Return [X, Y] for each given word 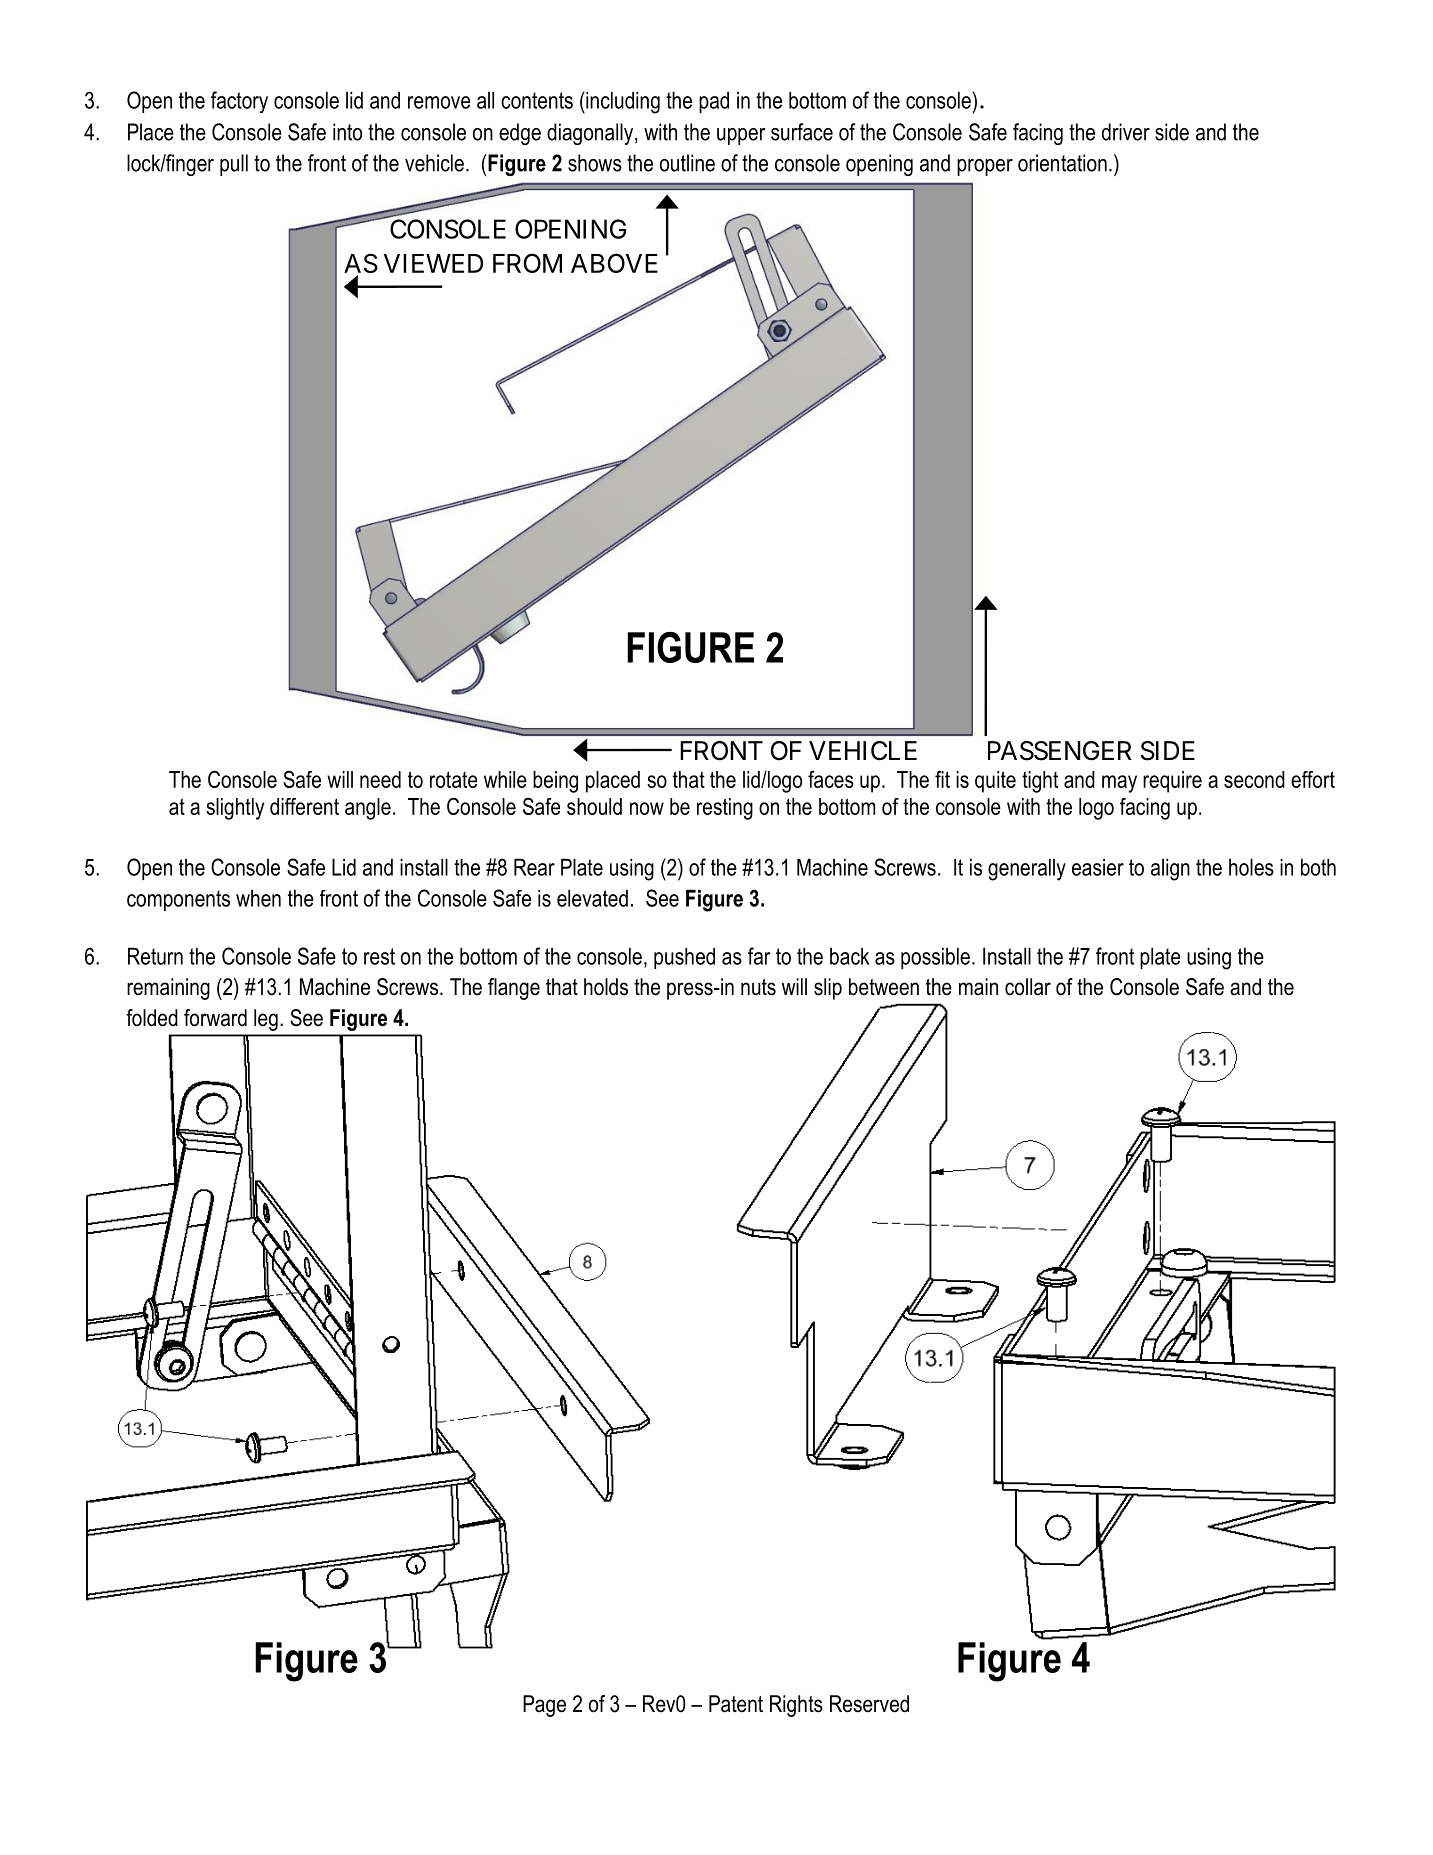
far [759, 956]
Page [544, 1706]
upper [741, 136]
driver [1126, 132]
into [347, 132]
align [1170, 869]
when [258, 898]
